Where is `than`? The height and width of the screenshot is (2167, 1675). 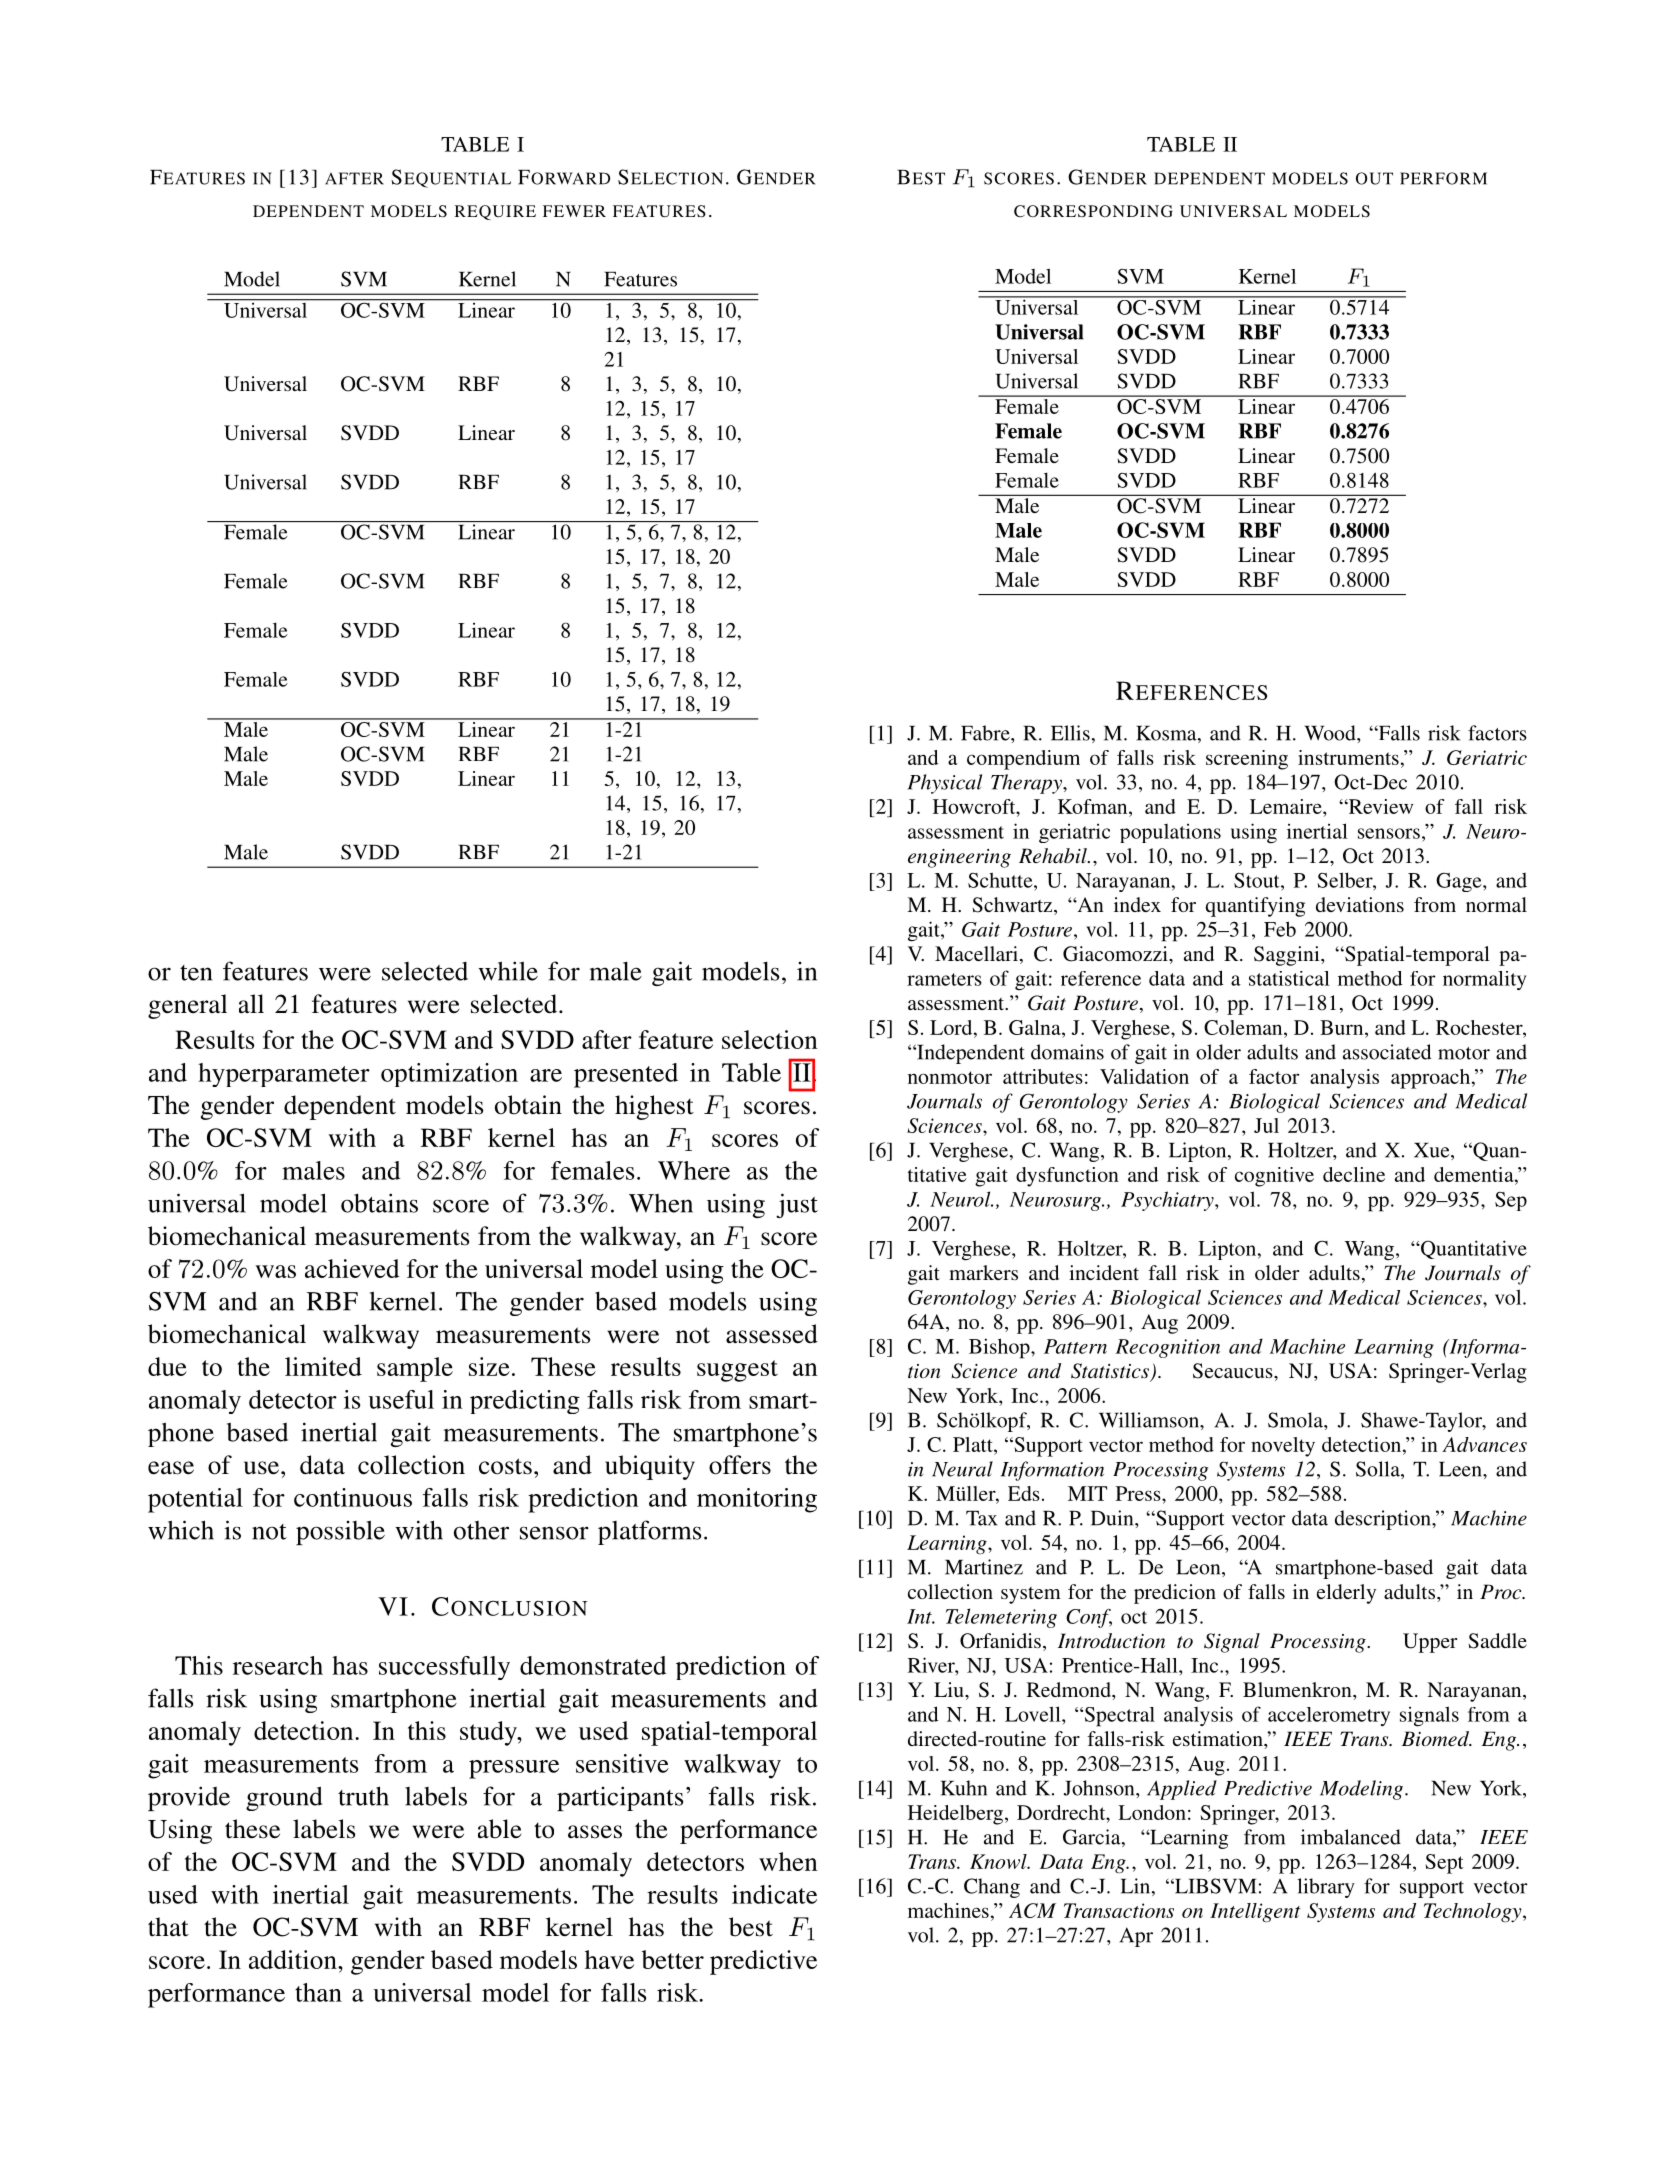
than is located at coordinates (318, 1992).
